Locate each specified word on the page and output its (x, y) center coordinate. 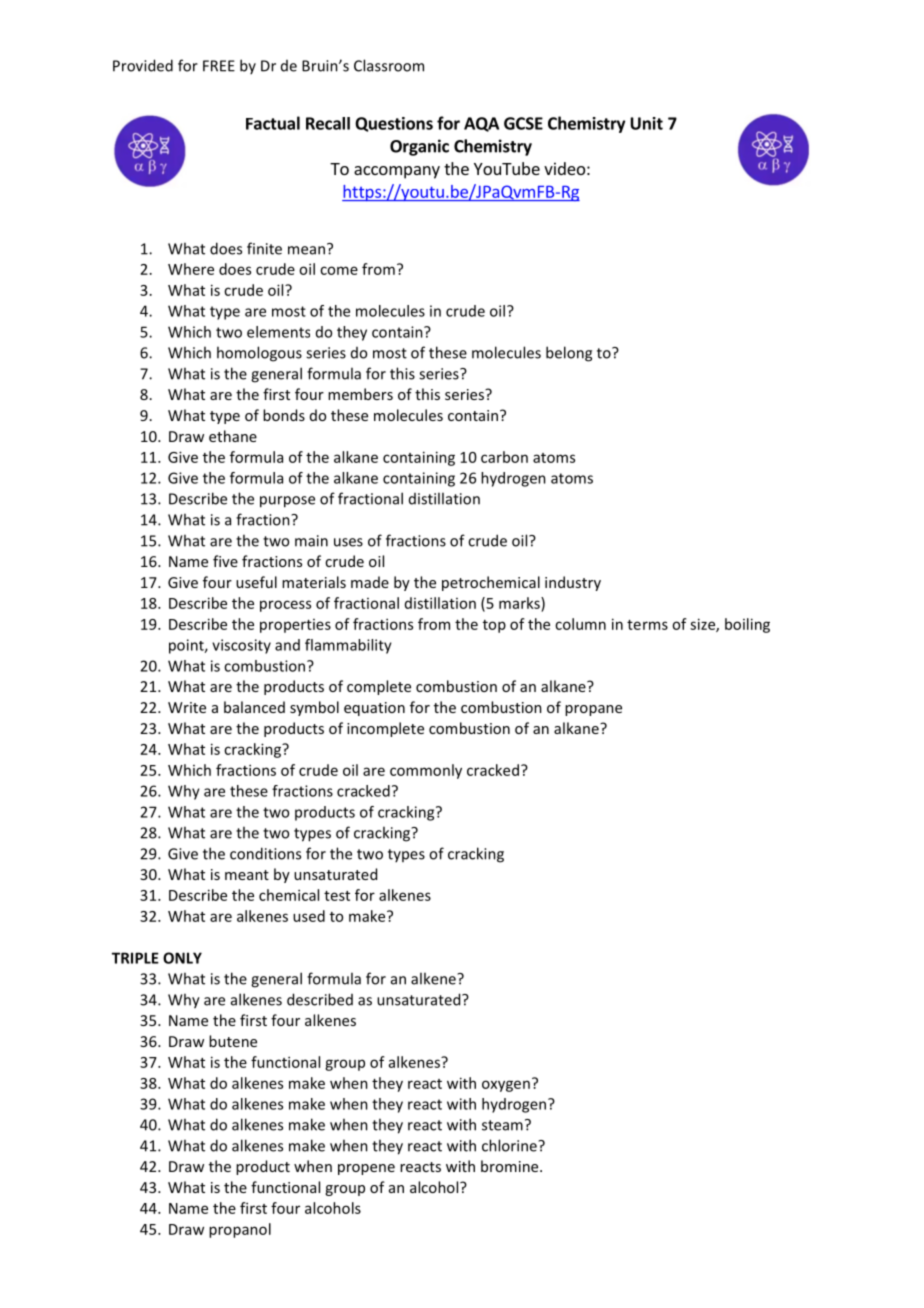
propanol (240, 1230)
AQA (481, 124)
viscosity (241, 646)
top (494, 626)
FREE (219, 66)
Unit (646, 123)
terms (647, 625)
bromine (511, 1166)
